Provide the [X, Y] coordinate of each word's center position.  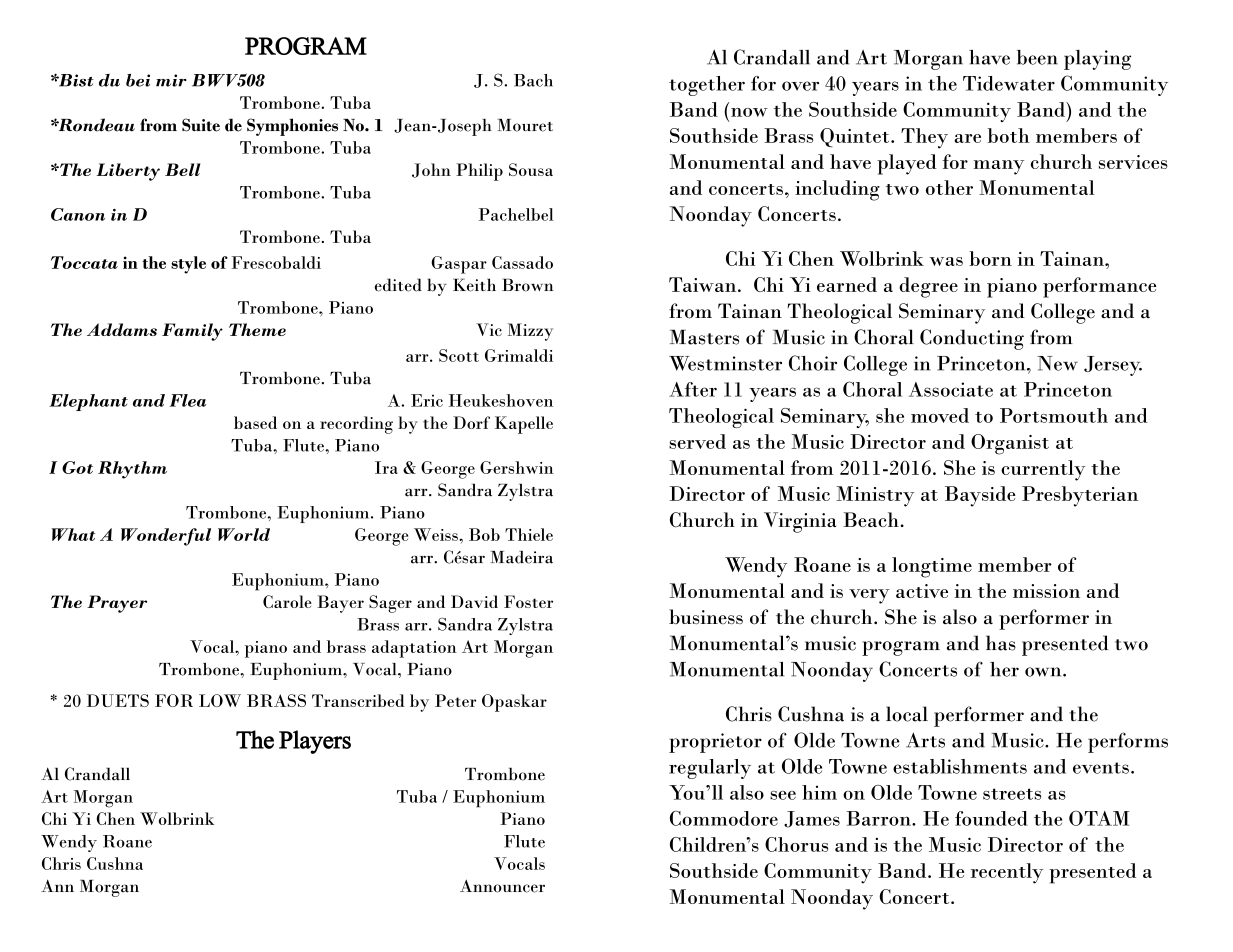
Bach [533, 80]
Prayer [117, 604]
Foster [528, 601]
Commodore [724, 818]
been [1037, 57]
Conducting [972, 339]
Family [192, 332]
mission [1046, 591]
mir [171, 80]
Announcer [502, 886]
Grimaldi [519, 355]
